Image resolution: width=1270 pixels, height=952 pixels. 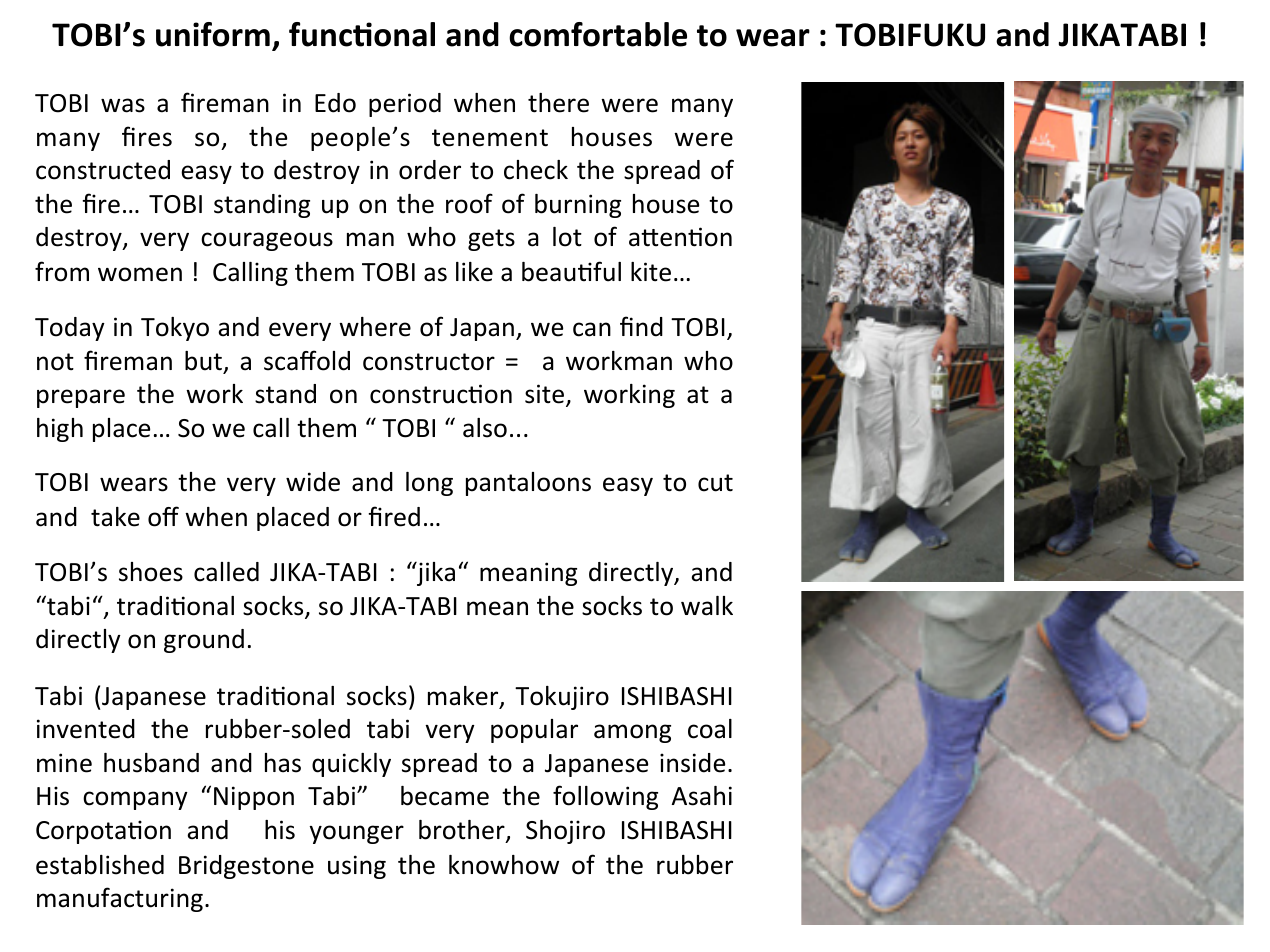 I want to click on established, so click(x=100, y=865).
